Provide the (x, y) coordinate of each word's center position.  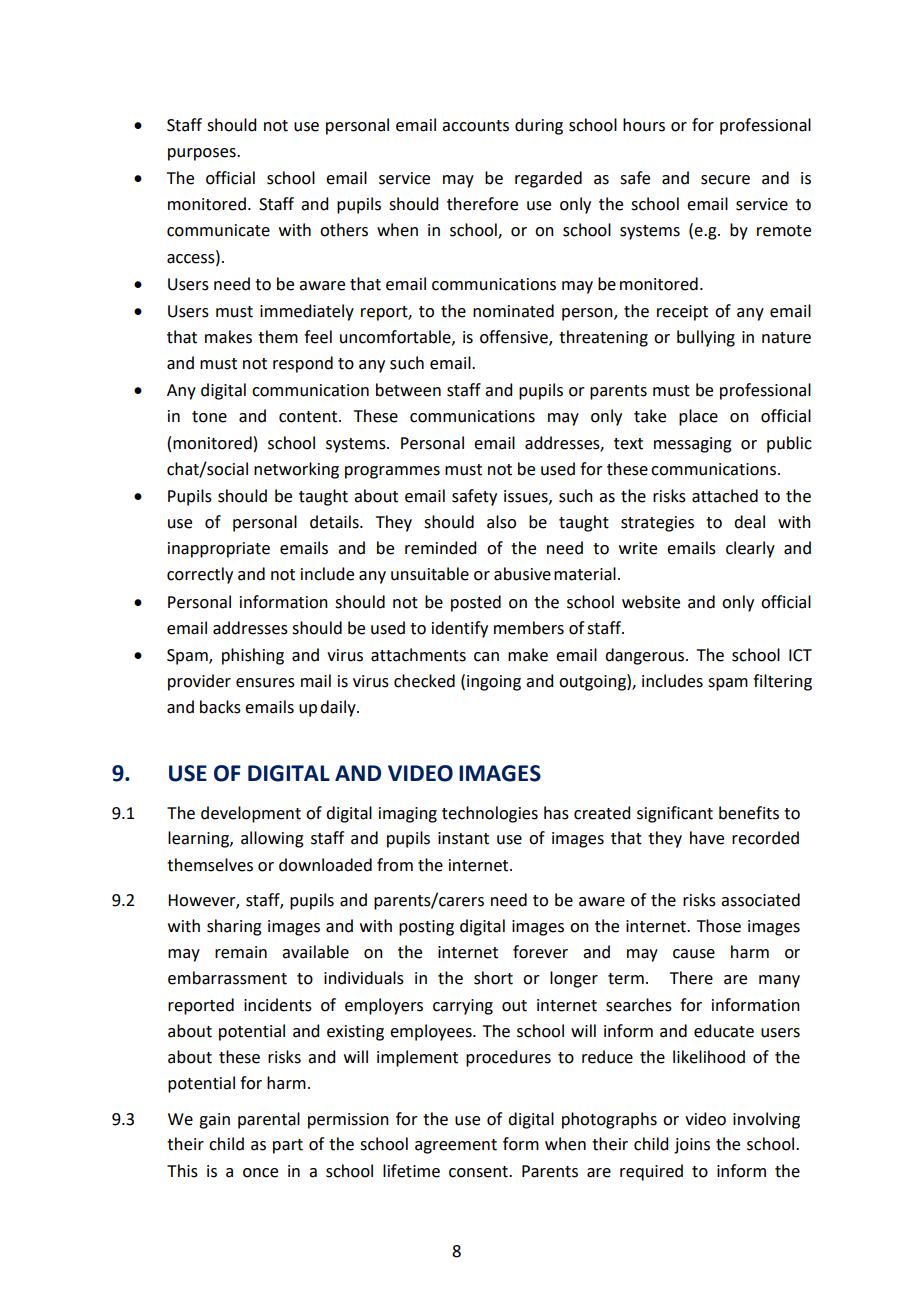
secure (725, 180)
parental (269, 1120)
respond (303, 364)
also (501, 522)
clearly (750, 549)
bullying (706, 338)
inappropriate (219, 550)
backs (220, 707)
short (493, 978)
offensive (515, 337)
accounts (475, 126)
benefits (749, 813)
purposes (203, 154)
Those (719, 926)
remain (241, 952)
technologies (490, 814)
